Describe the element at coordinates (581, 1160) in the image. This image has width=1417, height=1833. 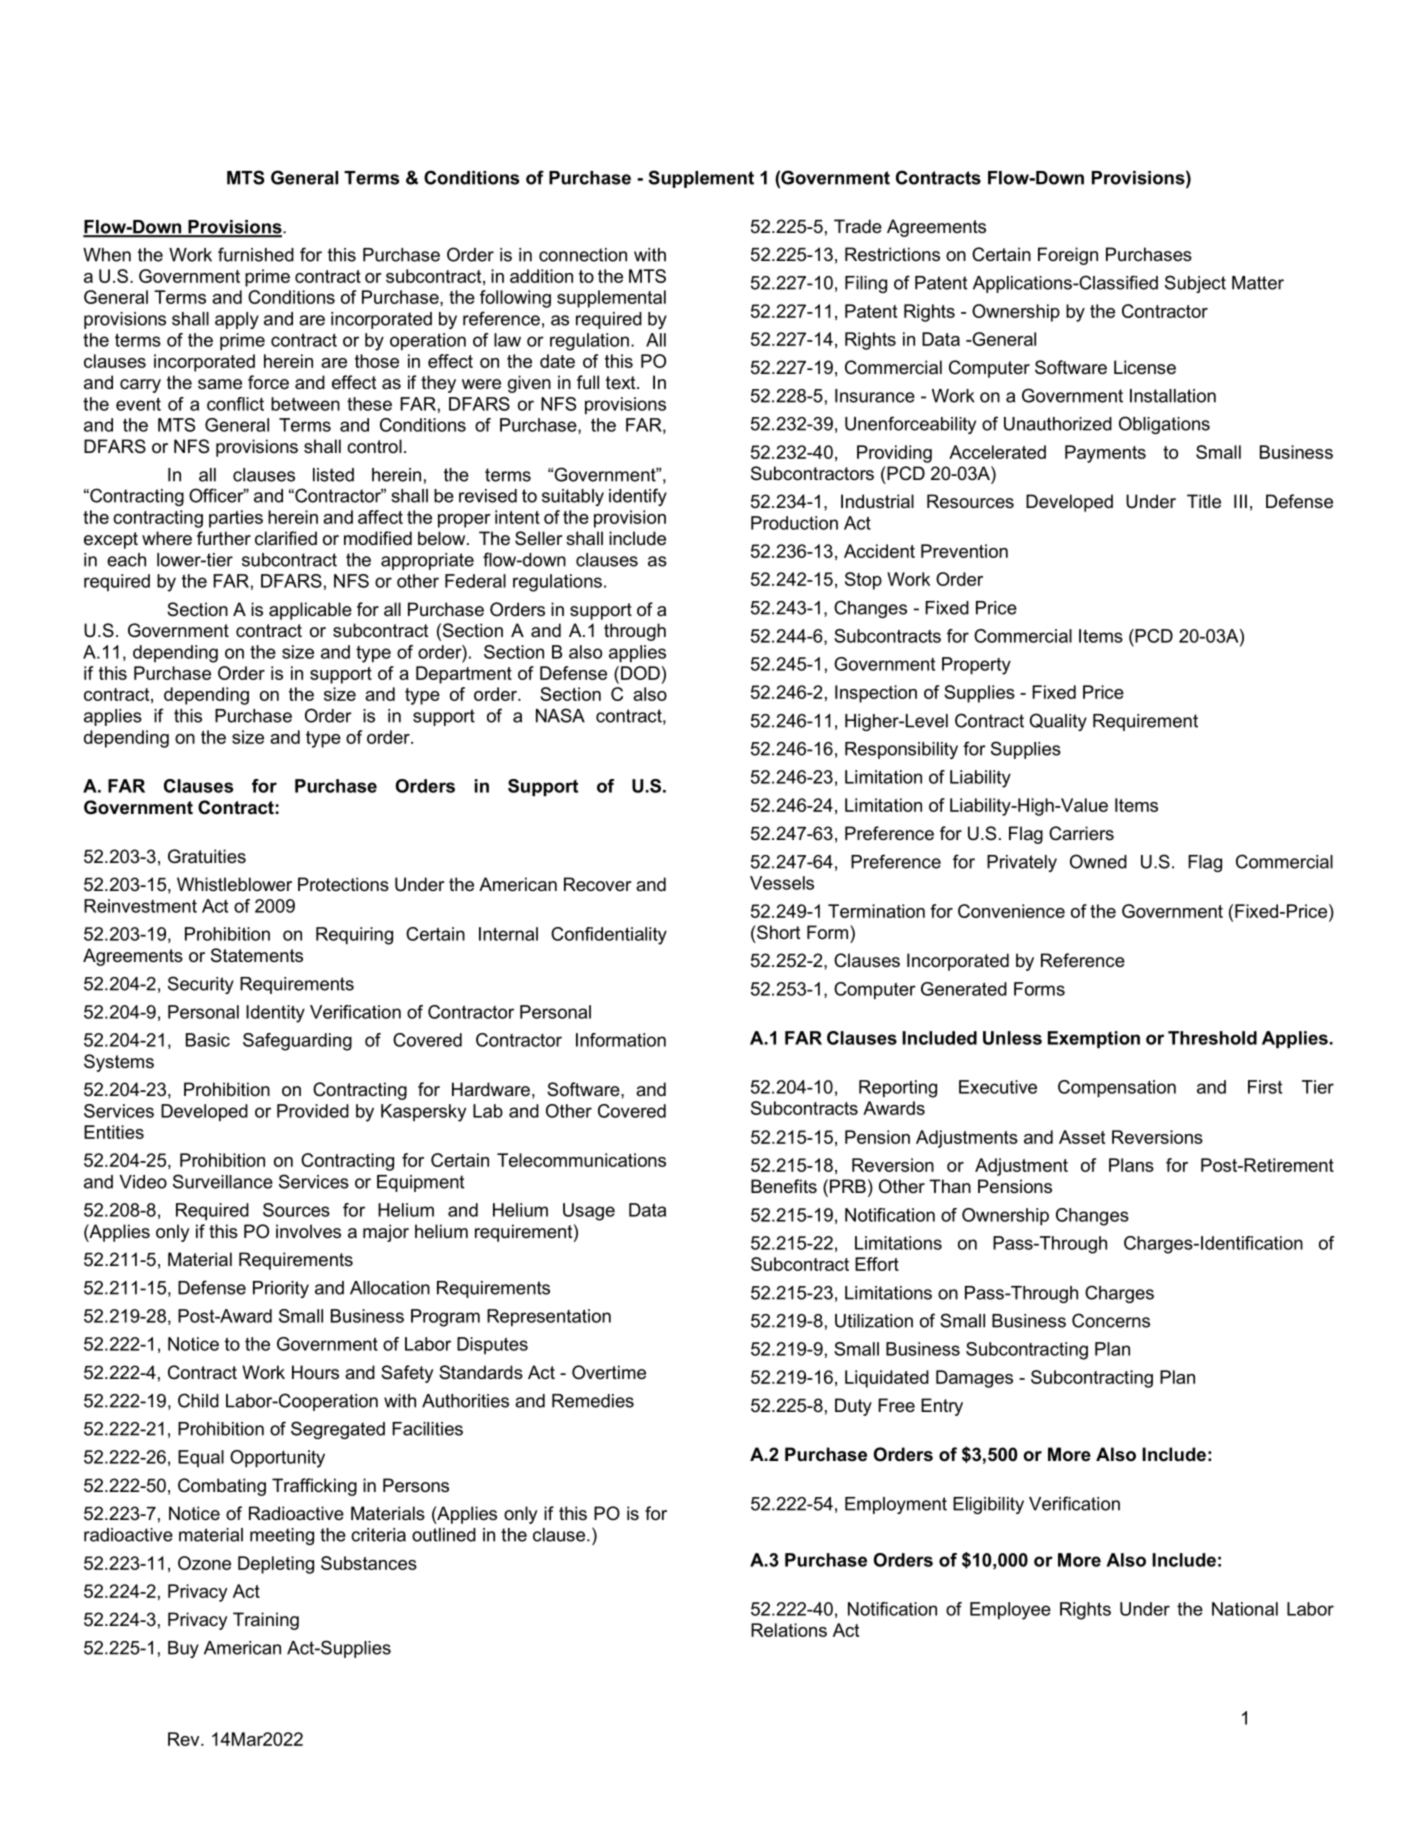
I see `Telecommunications` at that location.
